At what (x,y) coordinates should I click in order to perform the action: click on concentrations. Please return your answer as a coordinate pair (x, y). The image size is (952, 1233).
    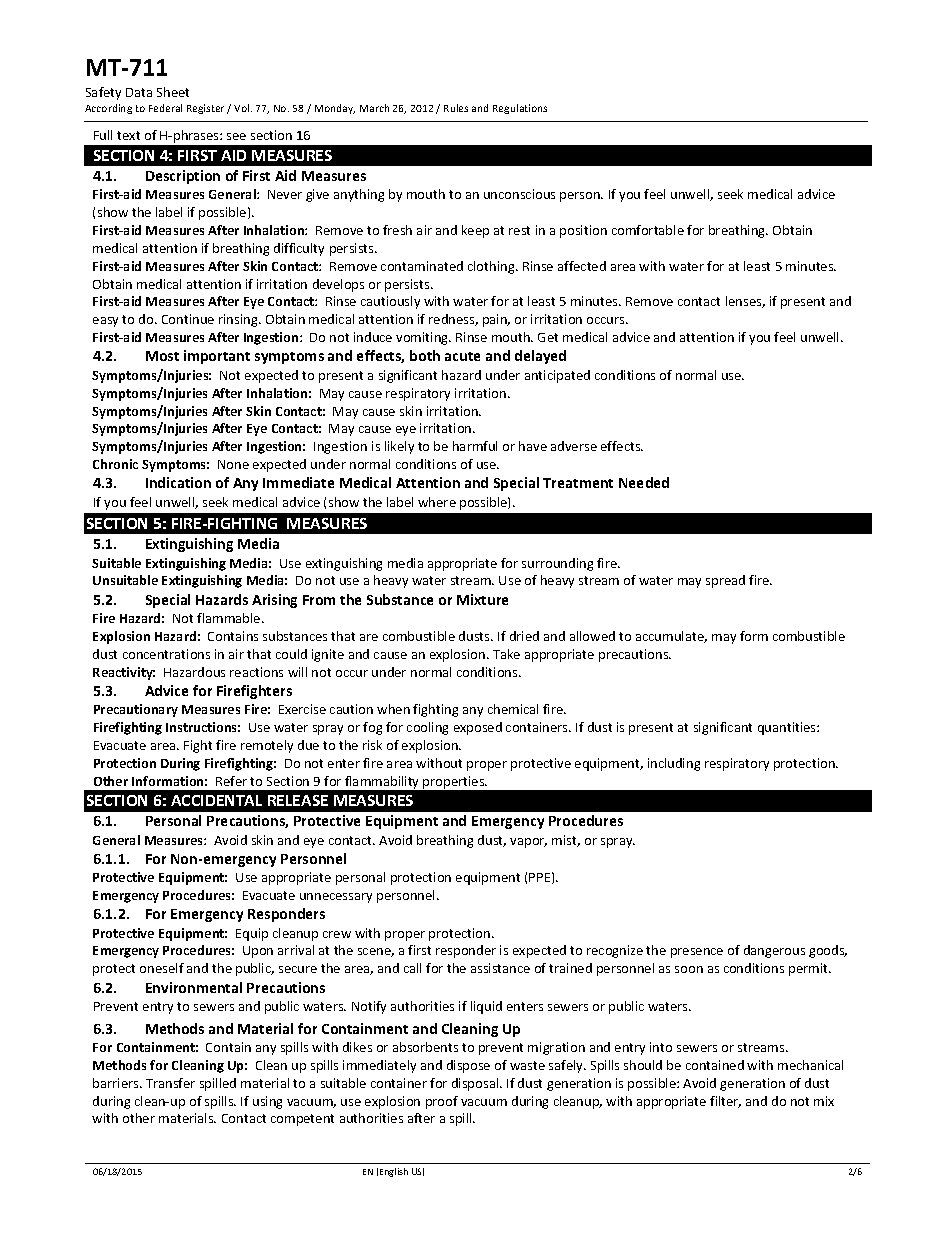
    Looking at the image, I should click on (166, 654).
